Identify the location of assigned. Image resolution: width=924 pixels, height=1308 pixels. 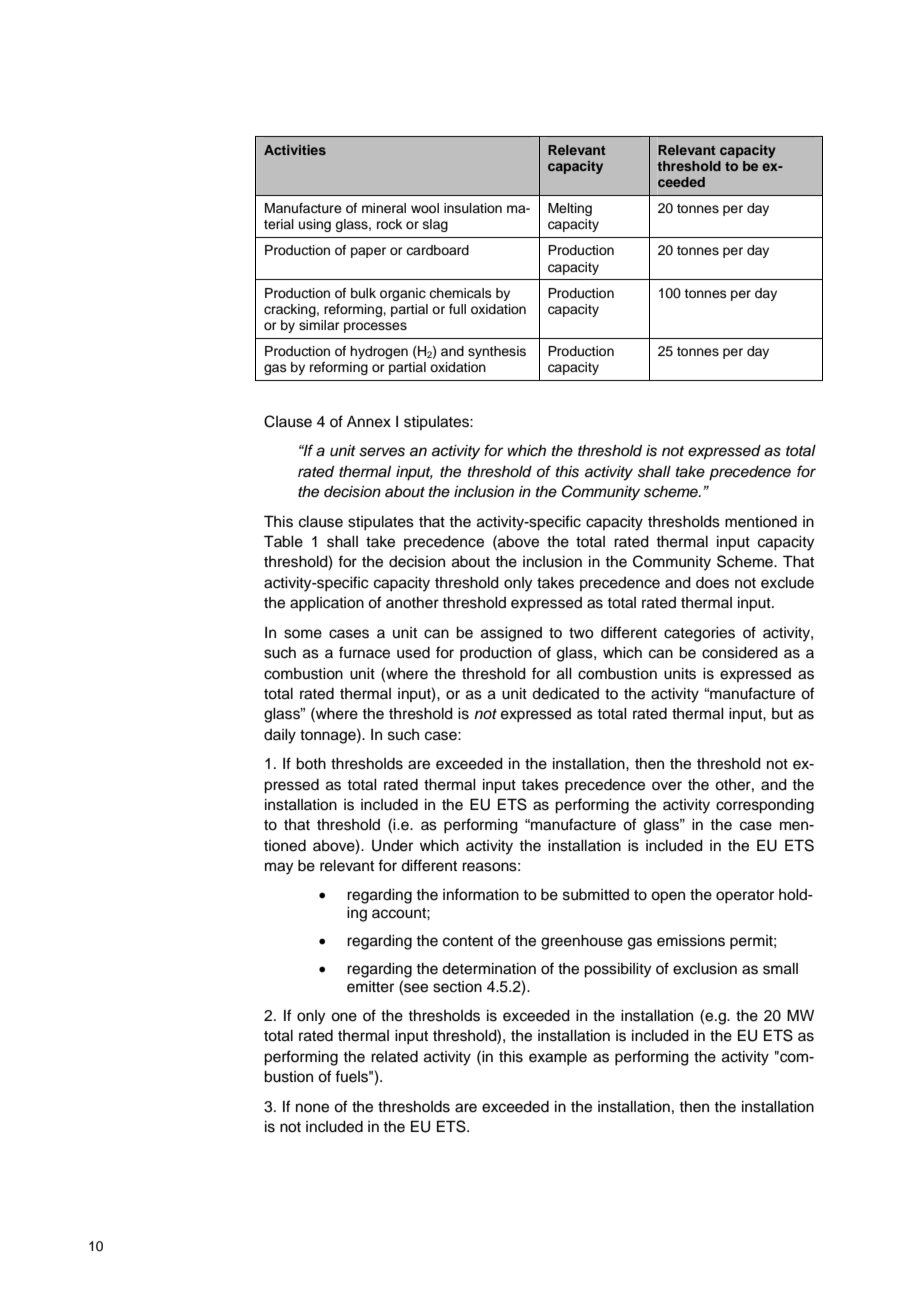
(511, 634).
